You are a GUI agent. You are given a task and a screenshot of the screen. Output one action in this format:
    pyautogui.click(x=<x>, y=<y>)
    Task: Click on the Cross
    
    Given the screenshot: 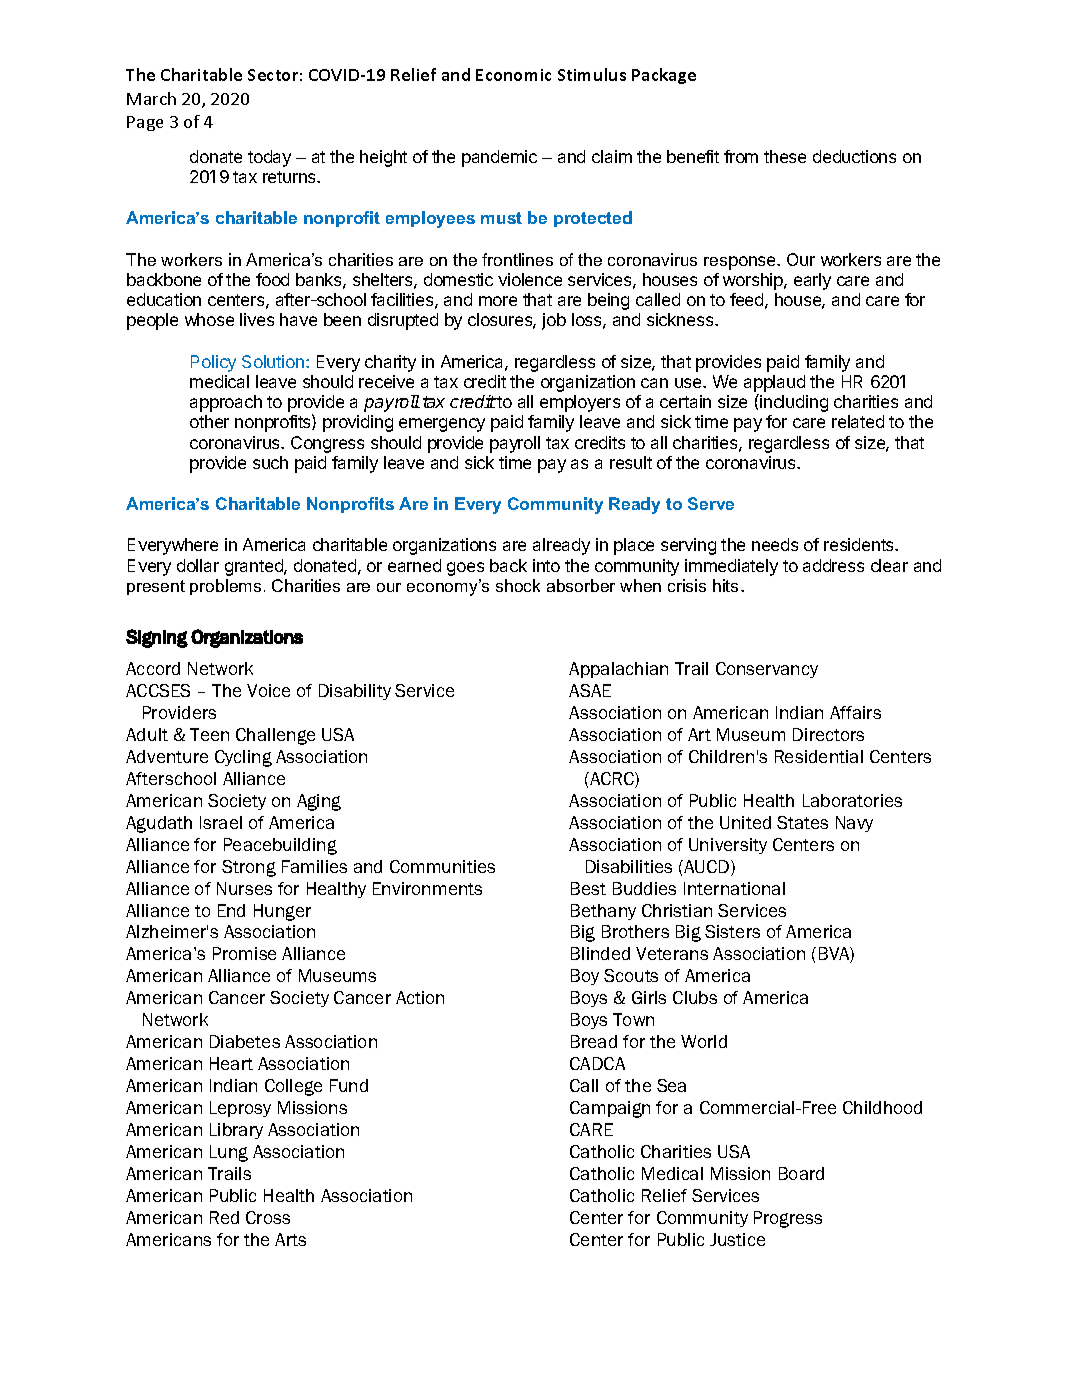 What is the action you would take?
    pyautogui.click(x=268, y=1217)
